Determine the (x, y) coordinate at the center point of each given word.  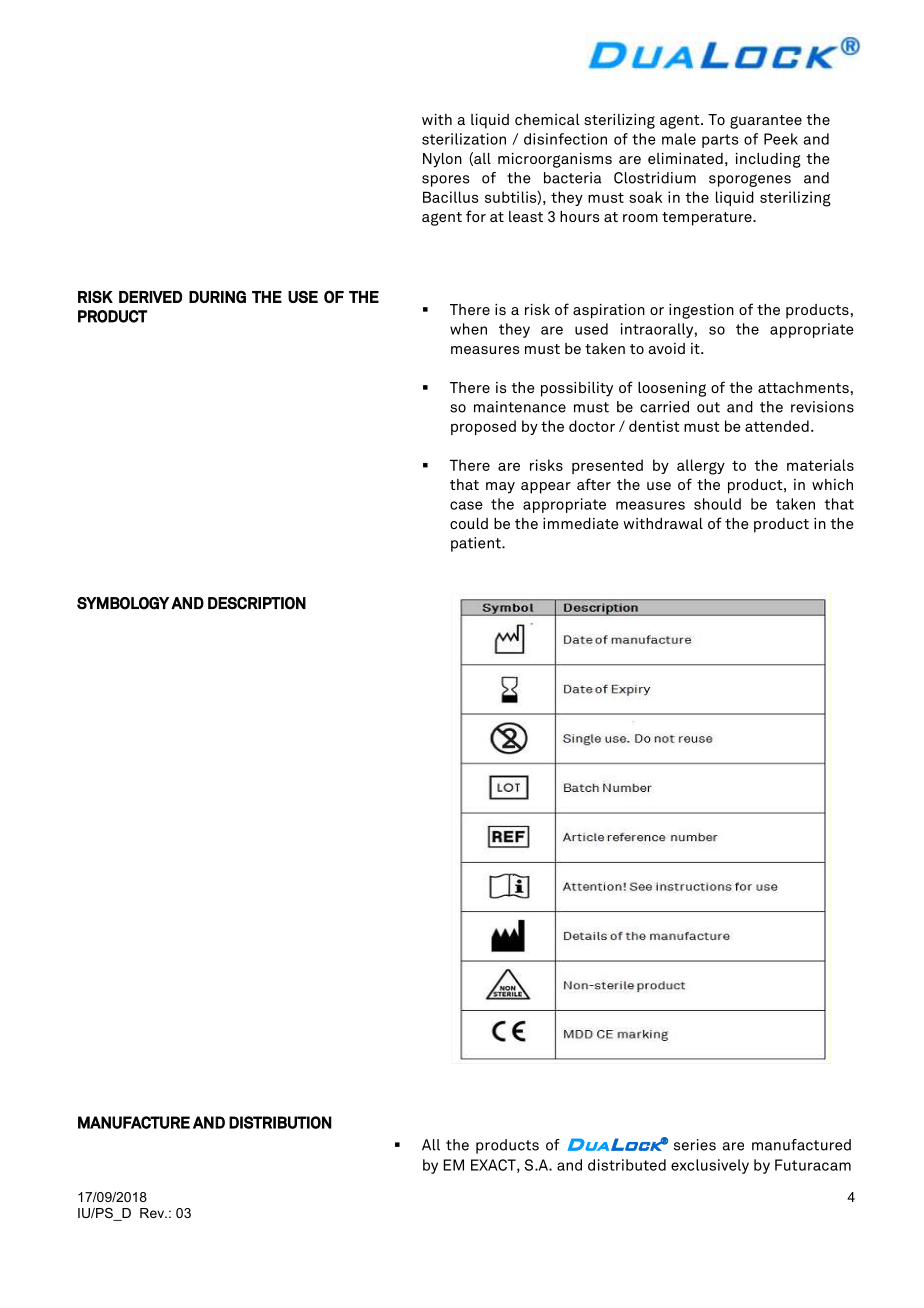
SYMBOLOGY (123, 603)
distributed (627, 1165)
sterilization (464, 139)
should (717, 504)
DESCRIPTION (257, 603)
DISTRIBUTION (280, 1122)
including (768, 160)
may (500, 488)
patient (477, 544)
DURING (217, 296)
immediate (581, 523)
